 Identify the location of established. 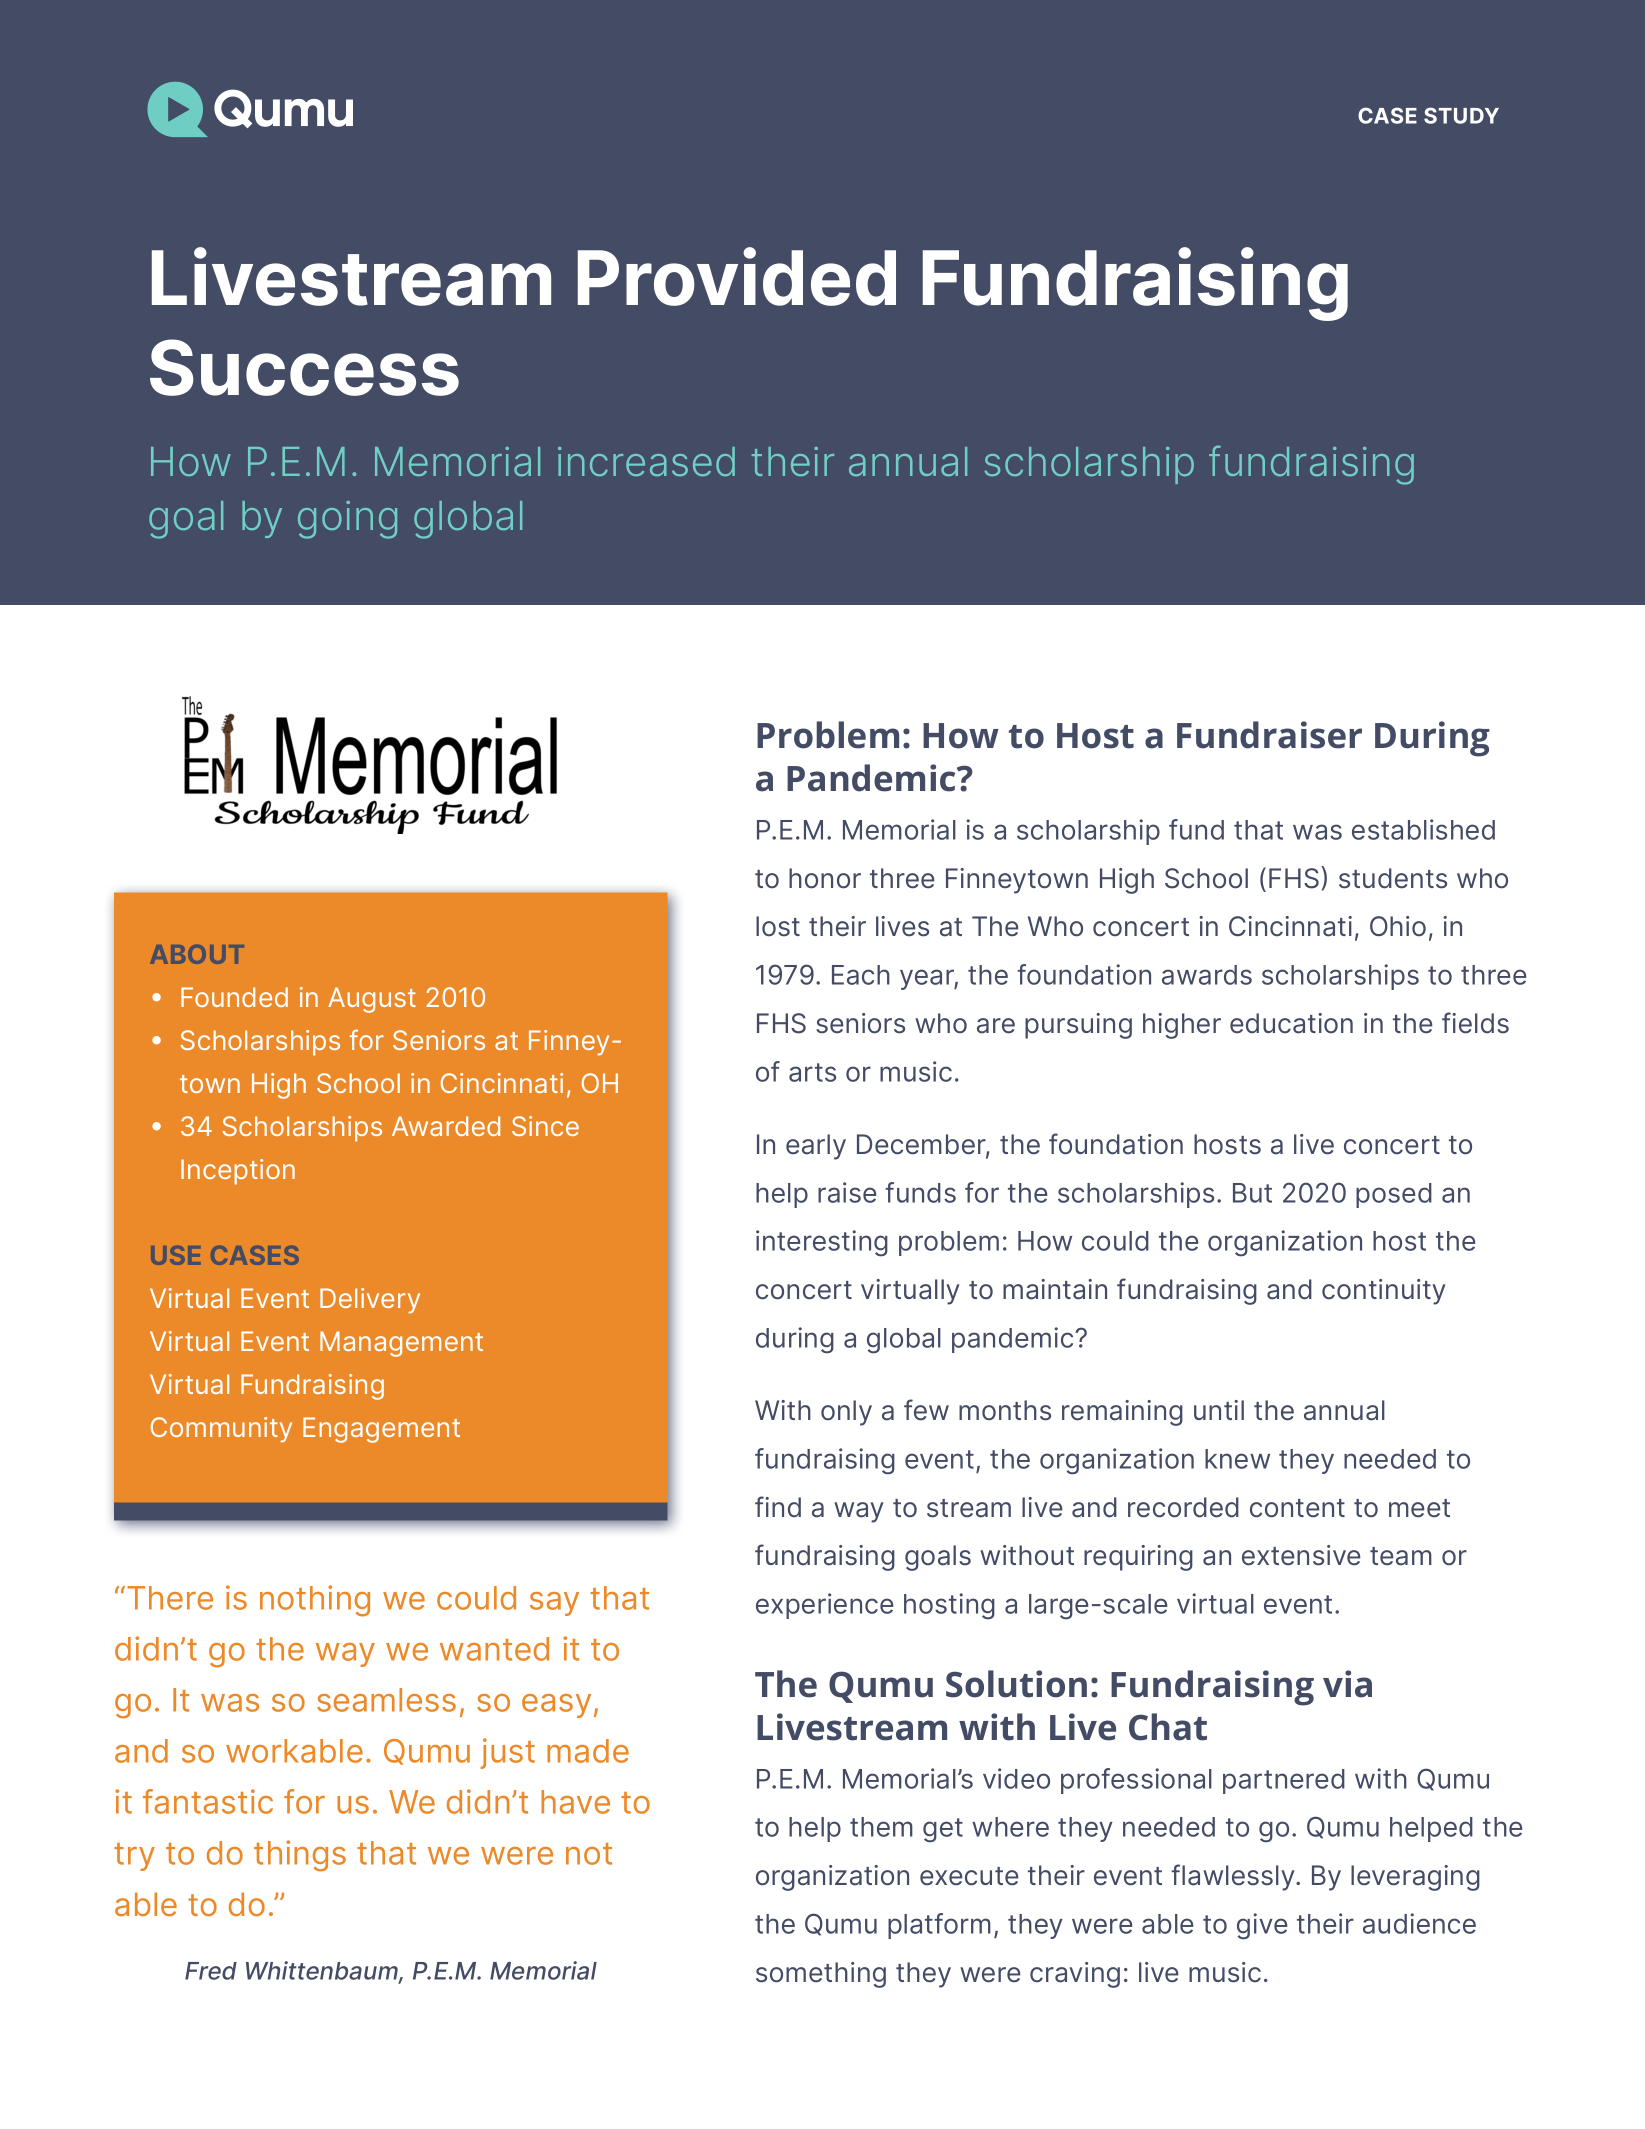
(1423, 829).
